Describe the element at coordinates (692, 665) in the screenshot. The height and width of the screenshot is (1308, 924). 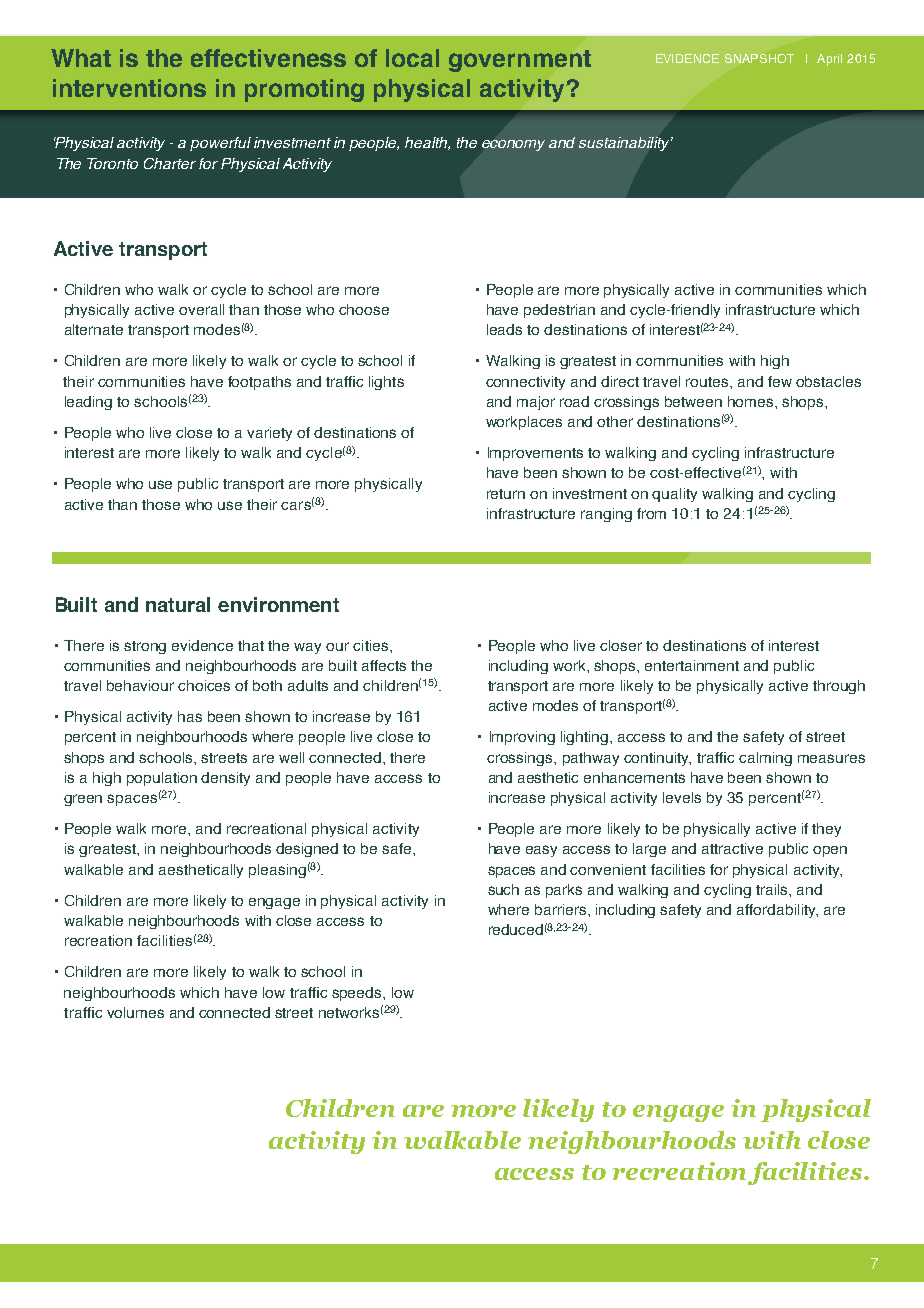
I see `entertainment` at that location.
